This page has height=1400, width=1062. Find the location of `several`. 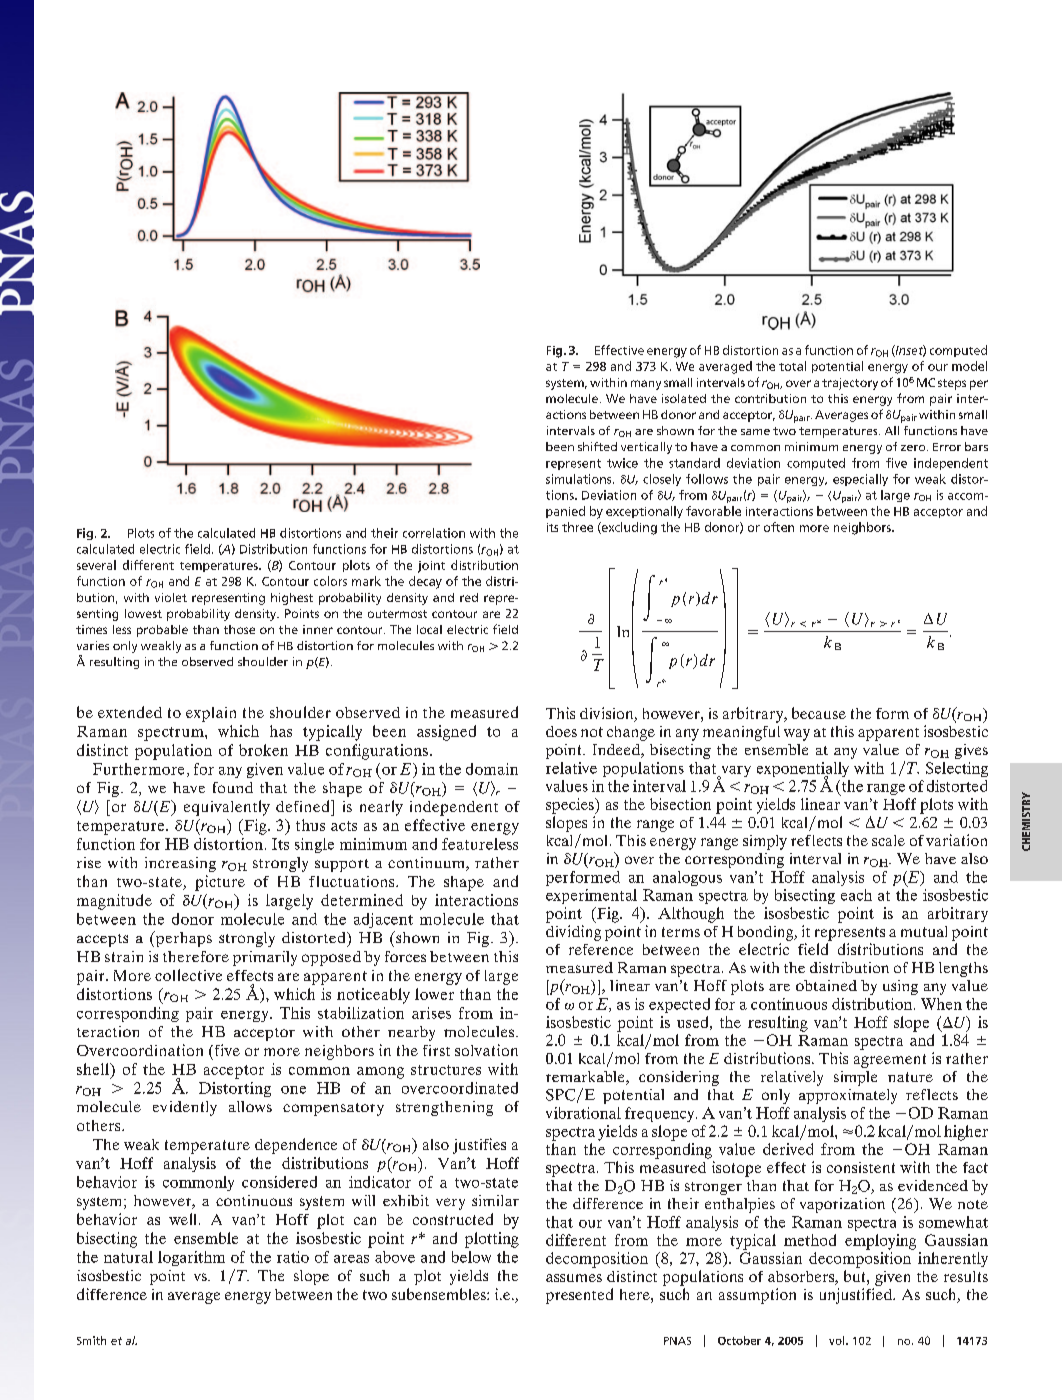

several is located at coordinates (96, 565).
